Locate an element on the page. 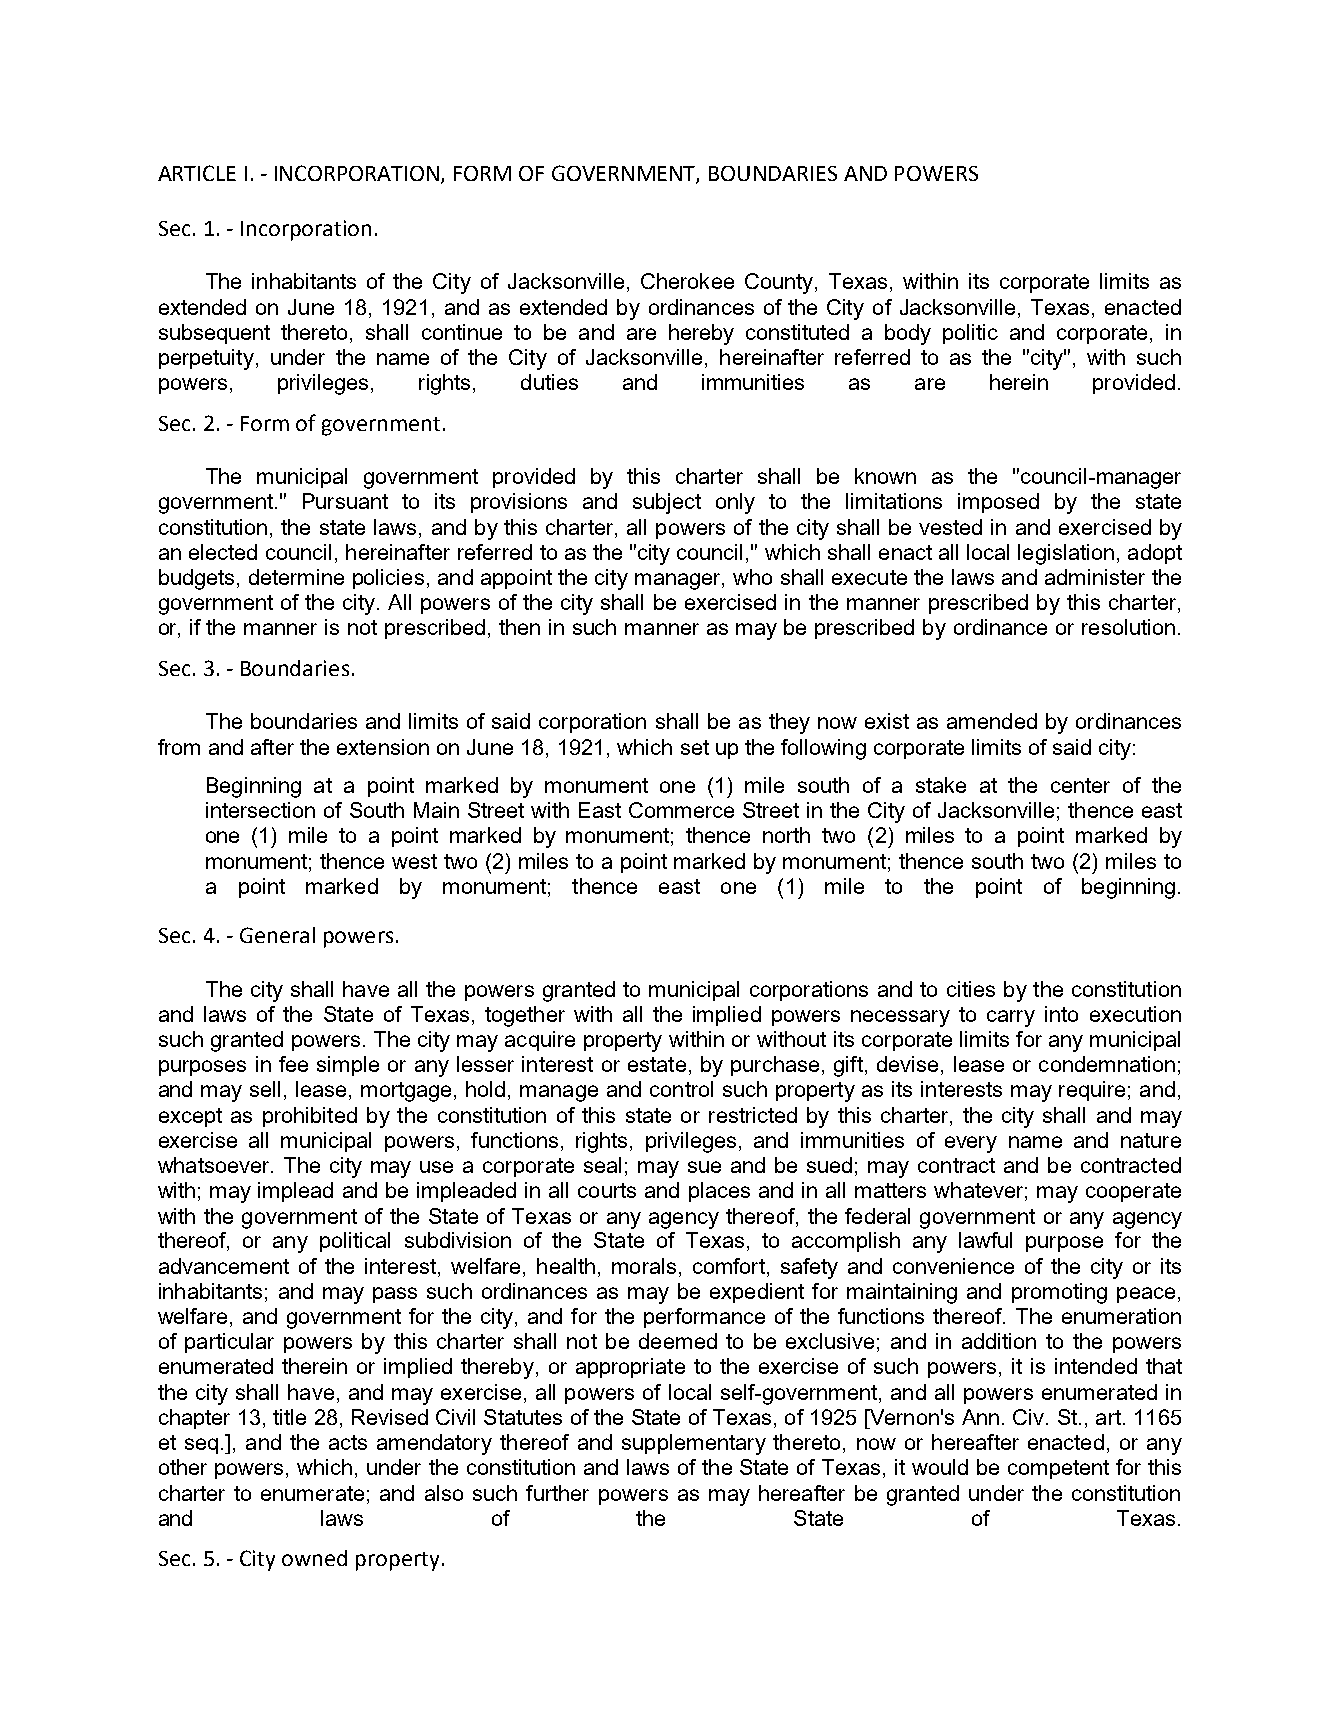 The height and width of the page is (1735, 1340). supplementary is located at coordinates (694, 1444).
